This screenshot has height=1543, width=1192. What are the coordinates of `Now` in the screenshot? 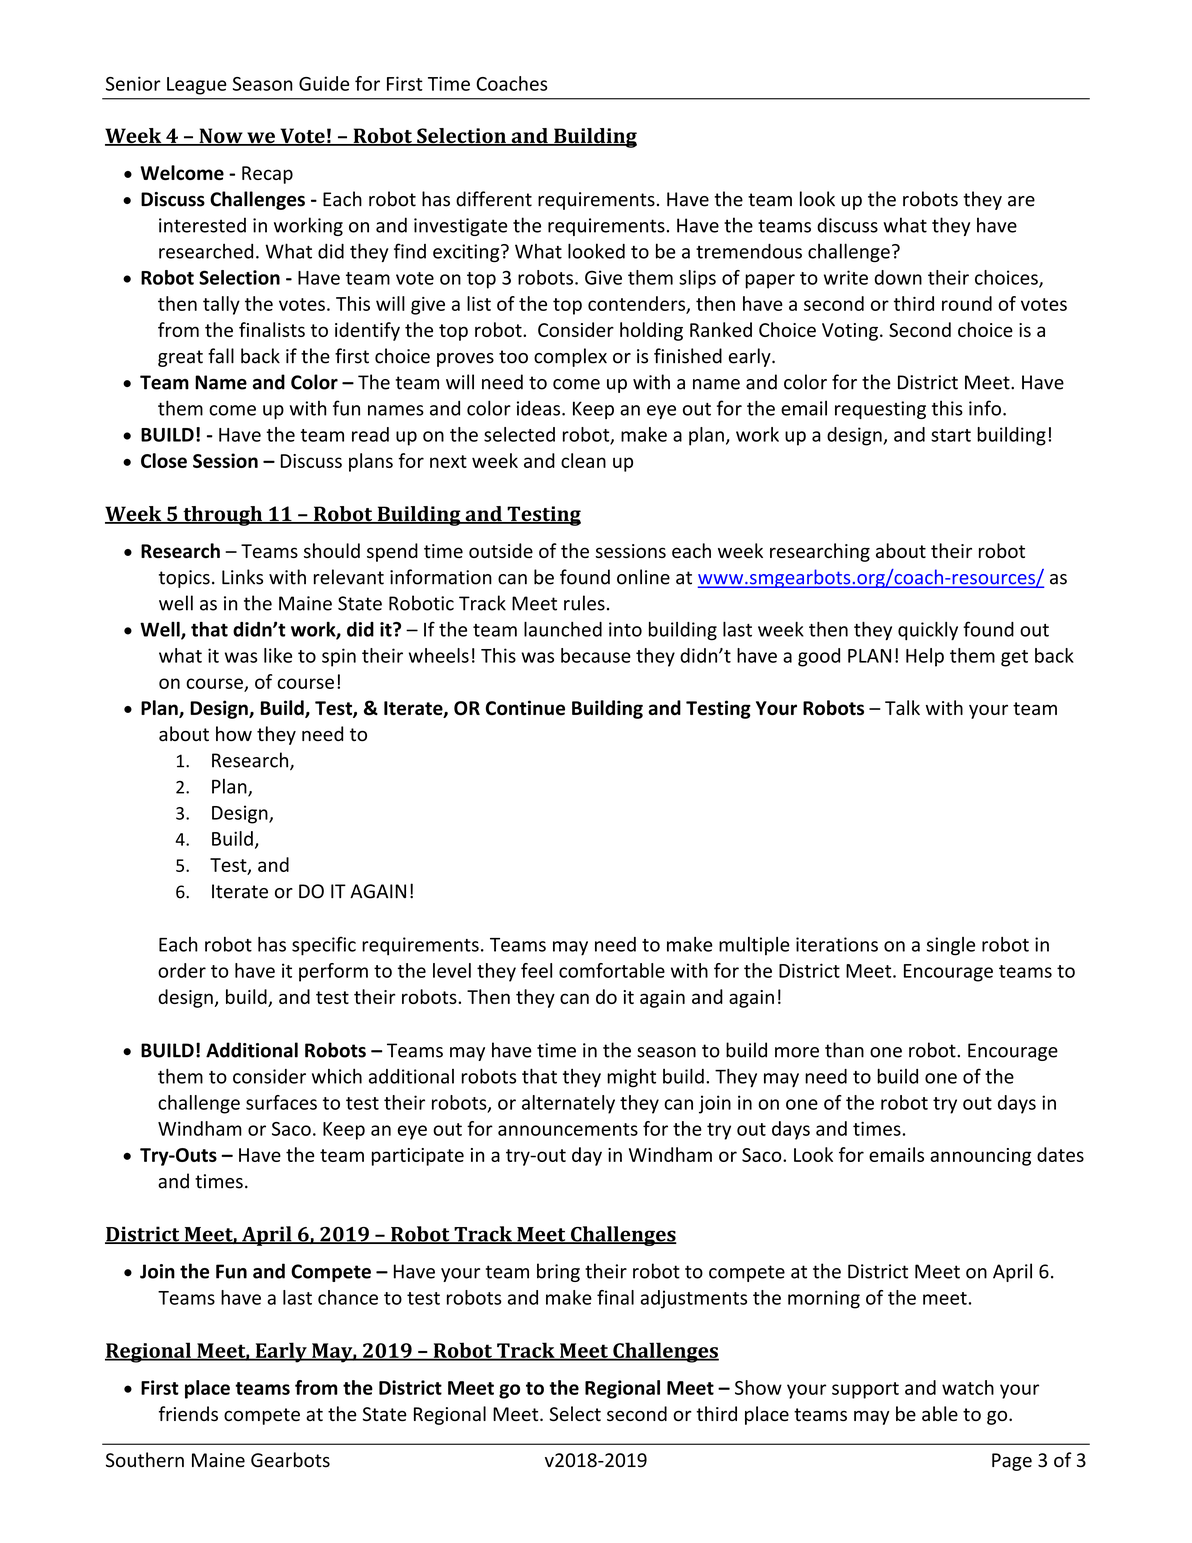 It's located at (221, 137).
